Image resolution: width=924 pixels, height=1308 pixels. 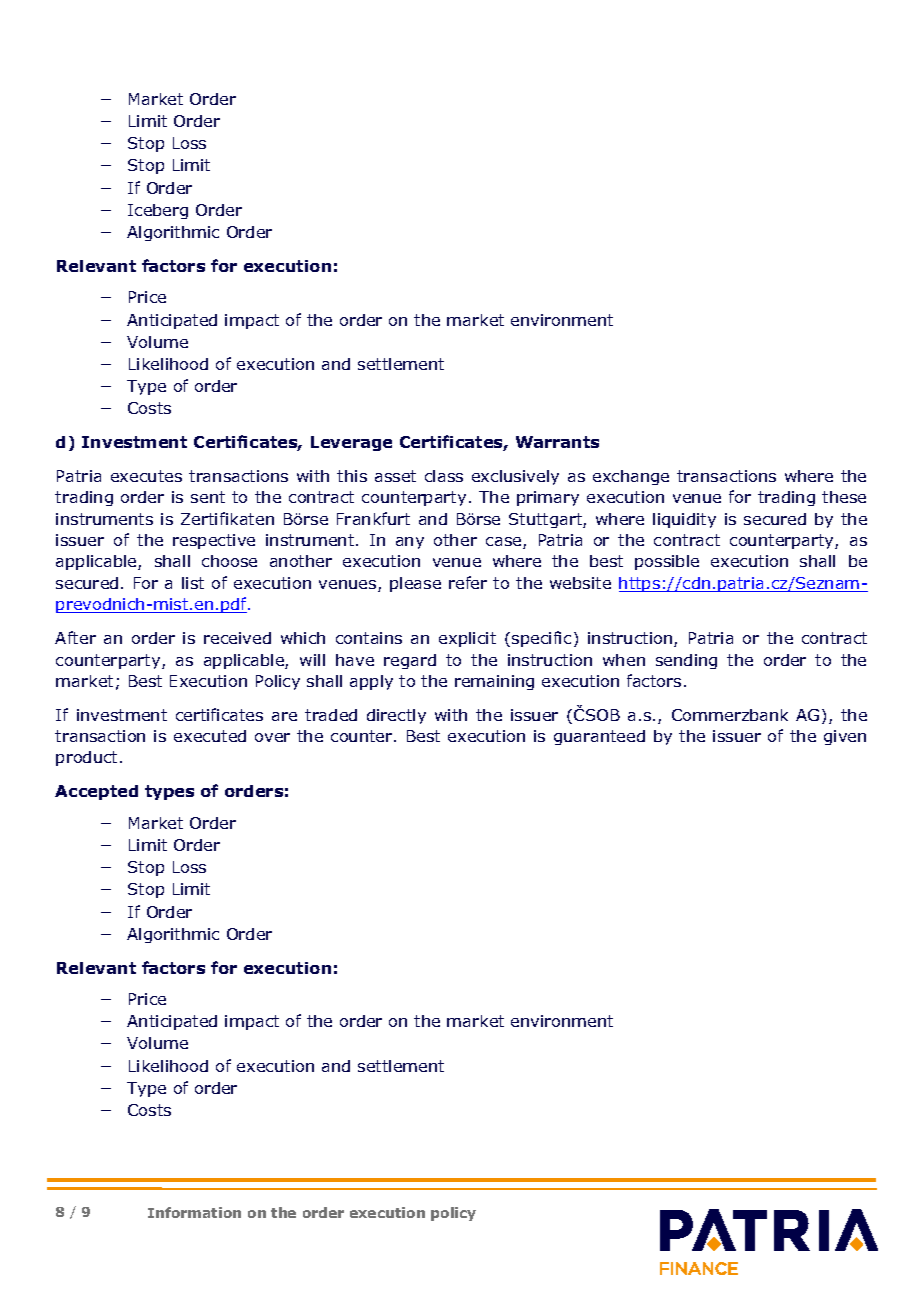 I want to click on Accepted, so click(x=96, y=792).
